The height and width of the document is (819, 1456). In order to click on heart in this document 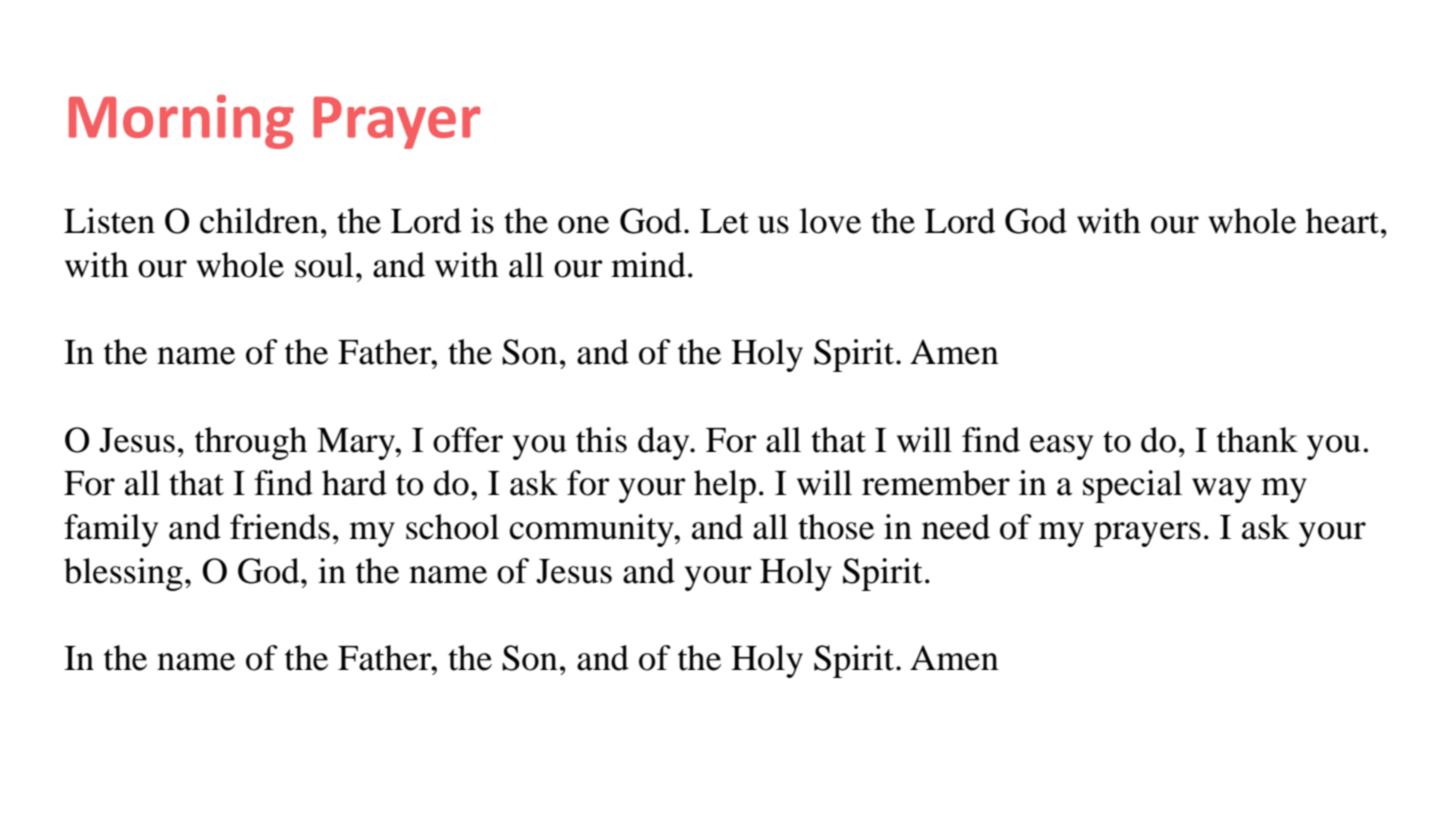, I will do `click(1342, 221)`.
